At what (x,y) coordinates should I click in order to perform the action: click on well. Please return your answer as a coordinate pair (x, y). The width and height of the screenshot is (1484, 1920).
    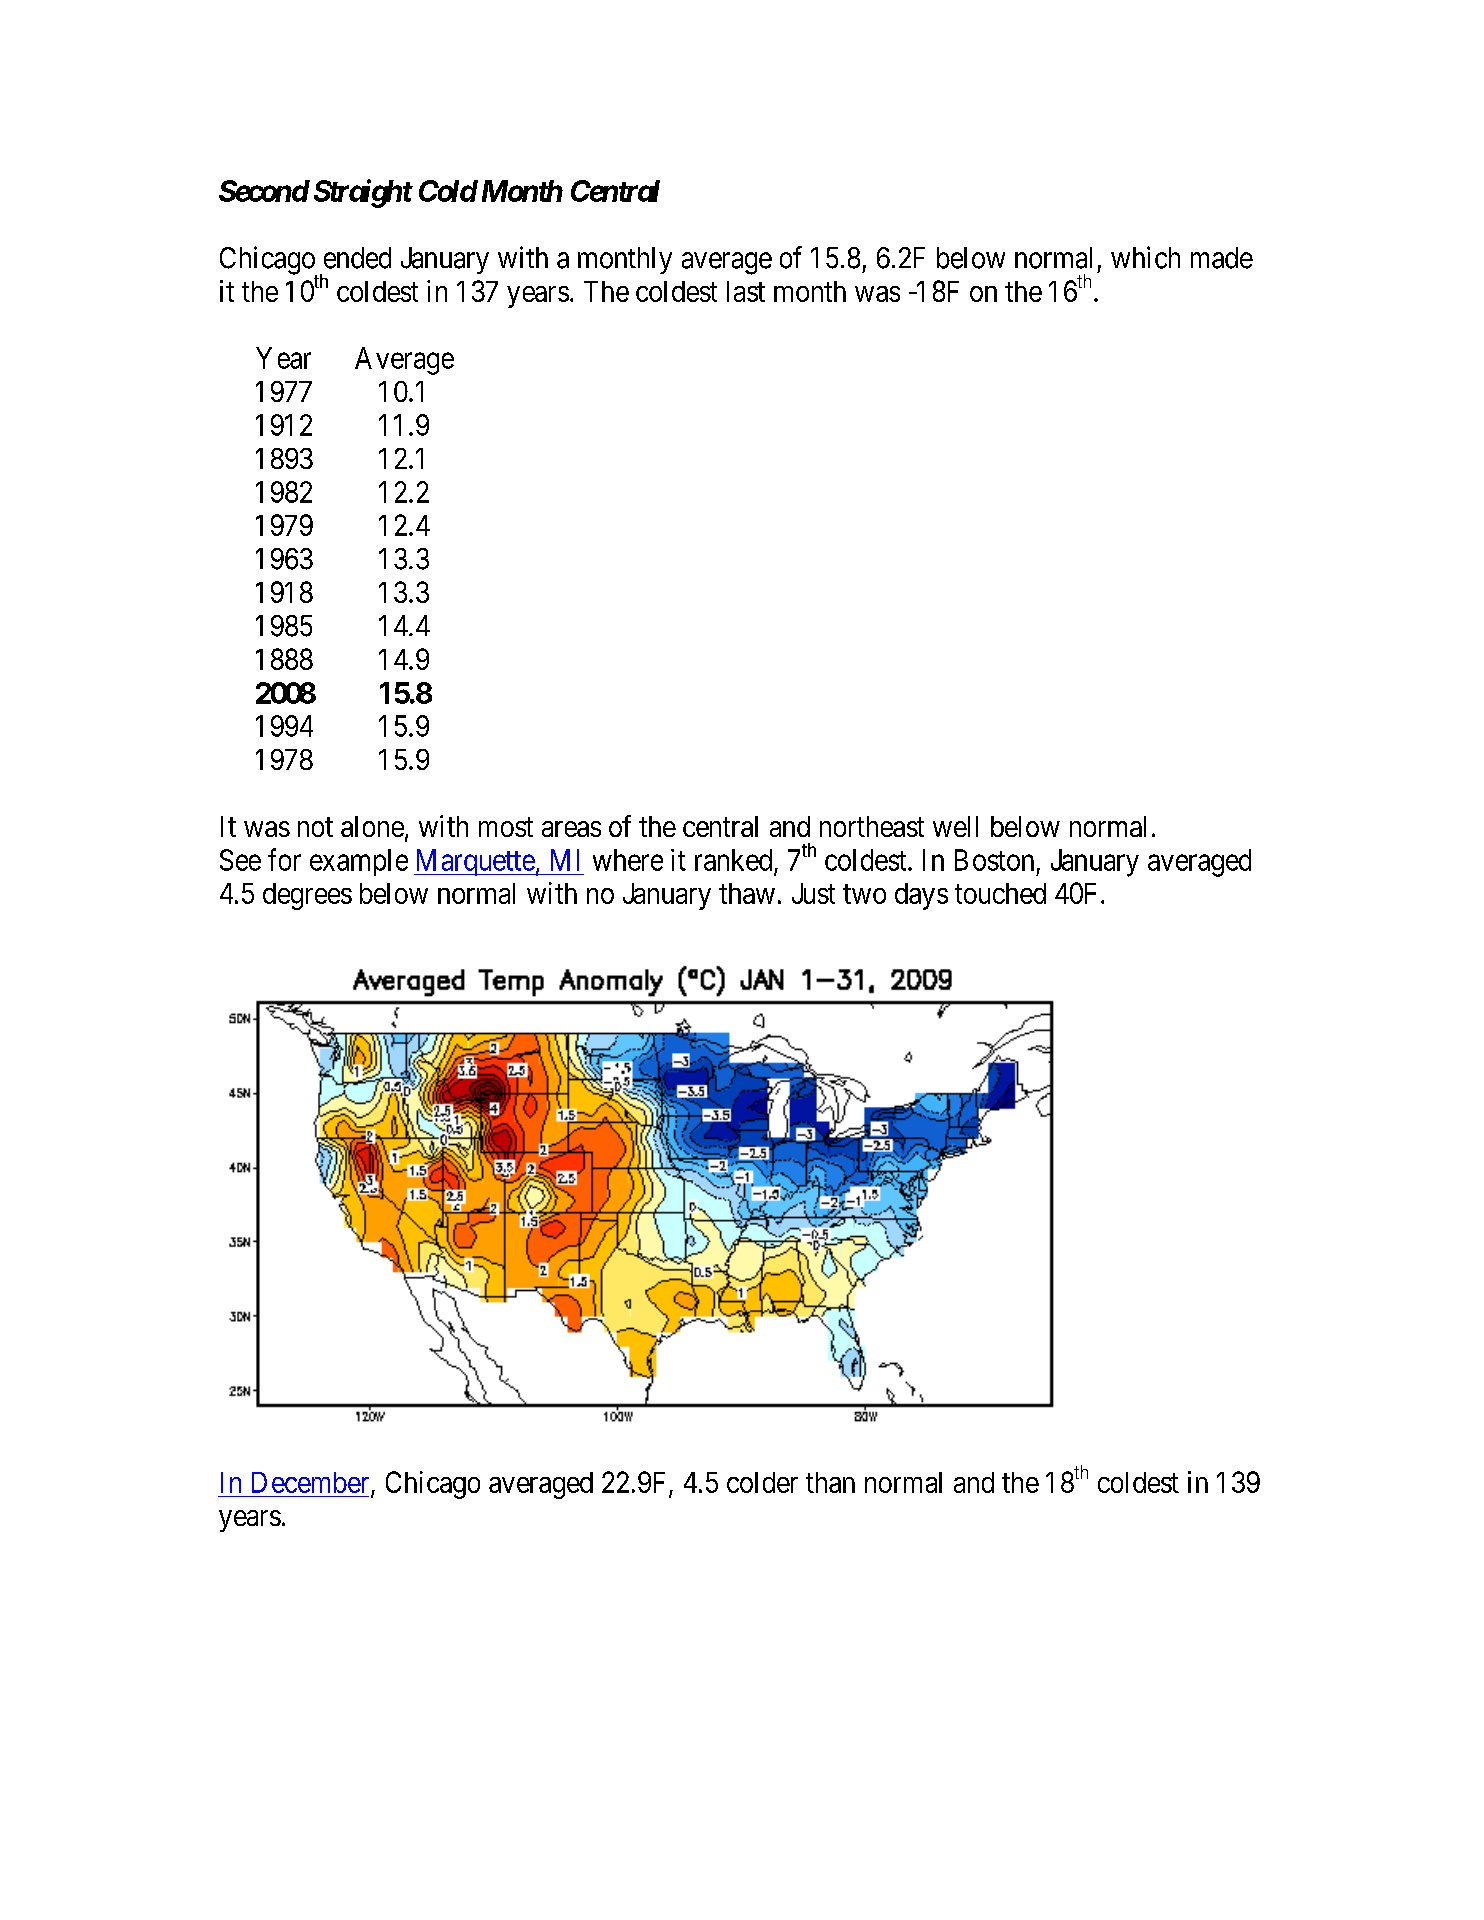
    Looking at the image, I should click on (955, 826).
